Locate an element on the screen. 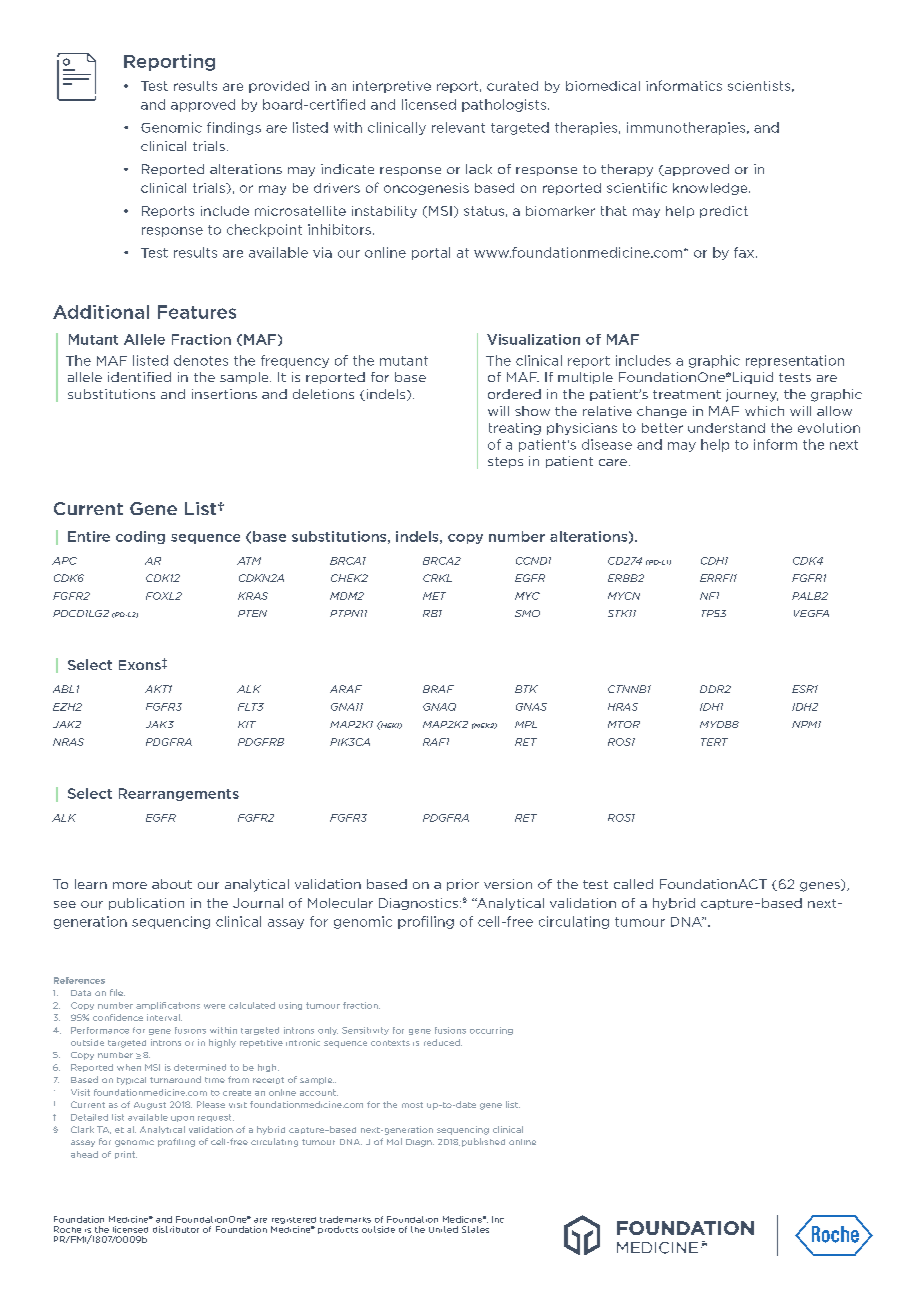 The width and height of the screenshot is (924, 1308). publication is located at coordinates (146, 904).
